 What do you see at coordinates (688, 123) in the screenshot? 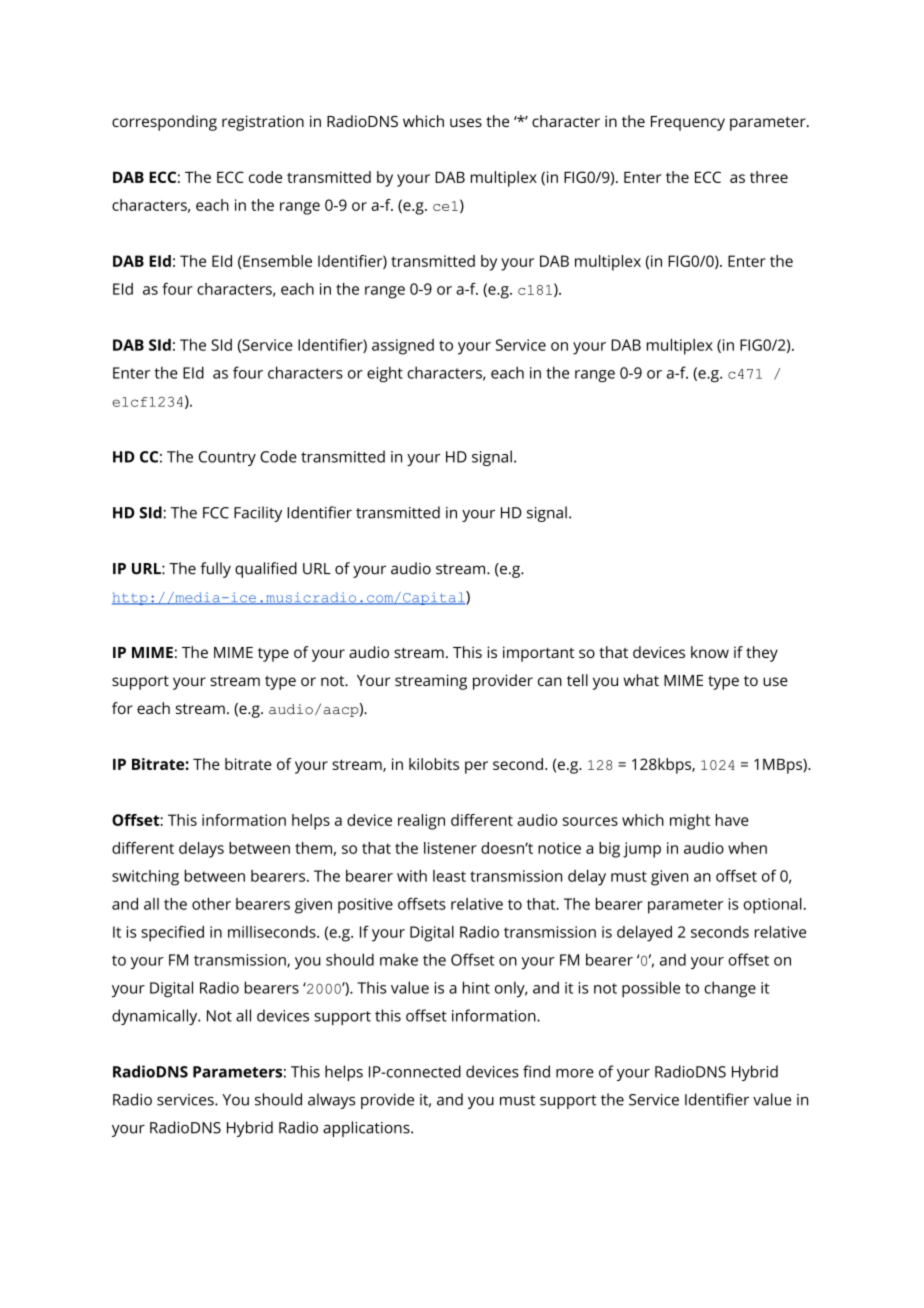
I see `Frequency` at bounding box center [688, 123].
